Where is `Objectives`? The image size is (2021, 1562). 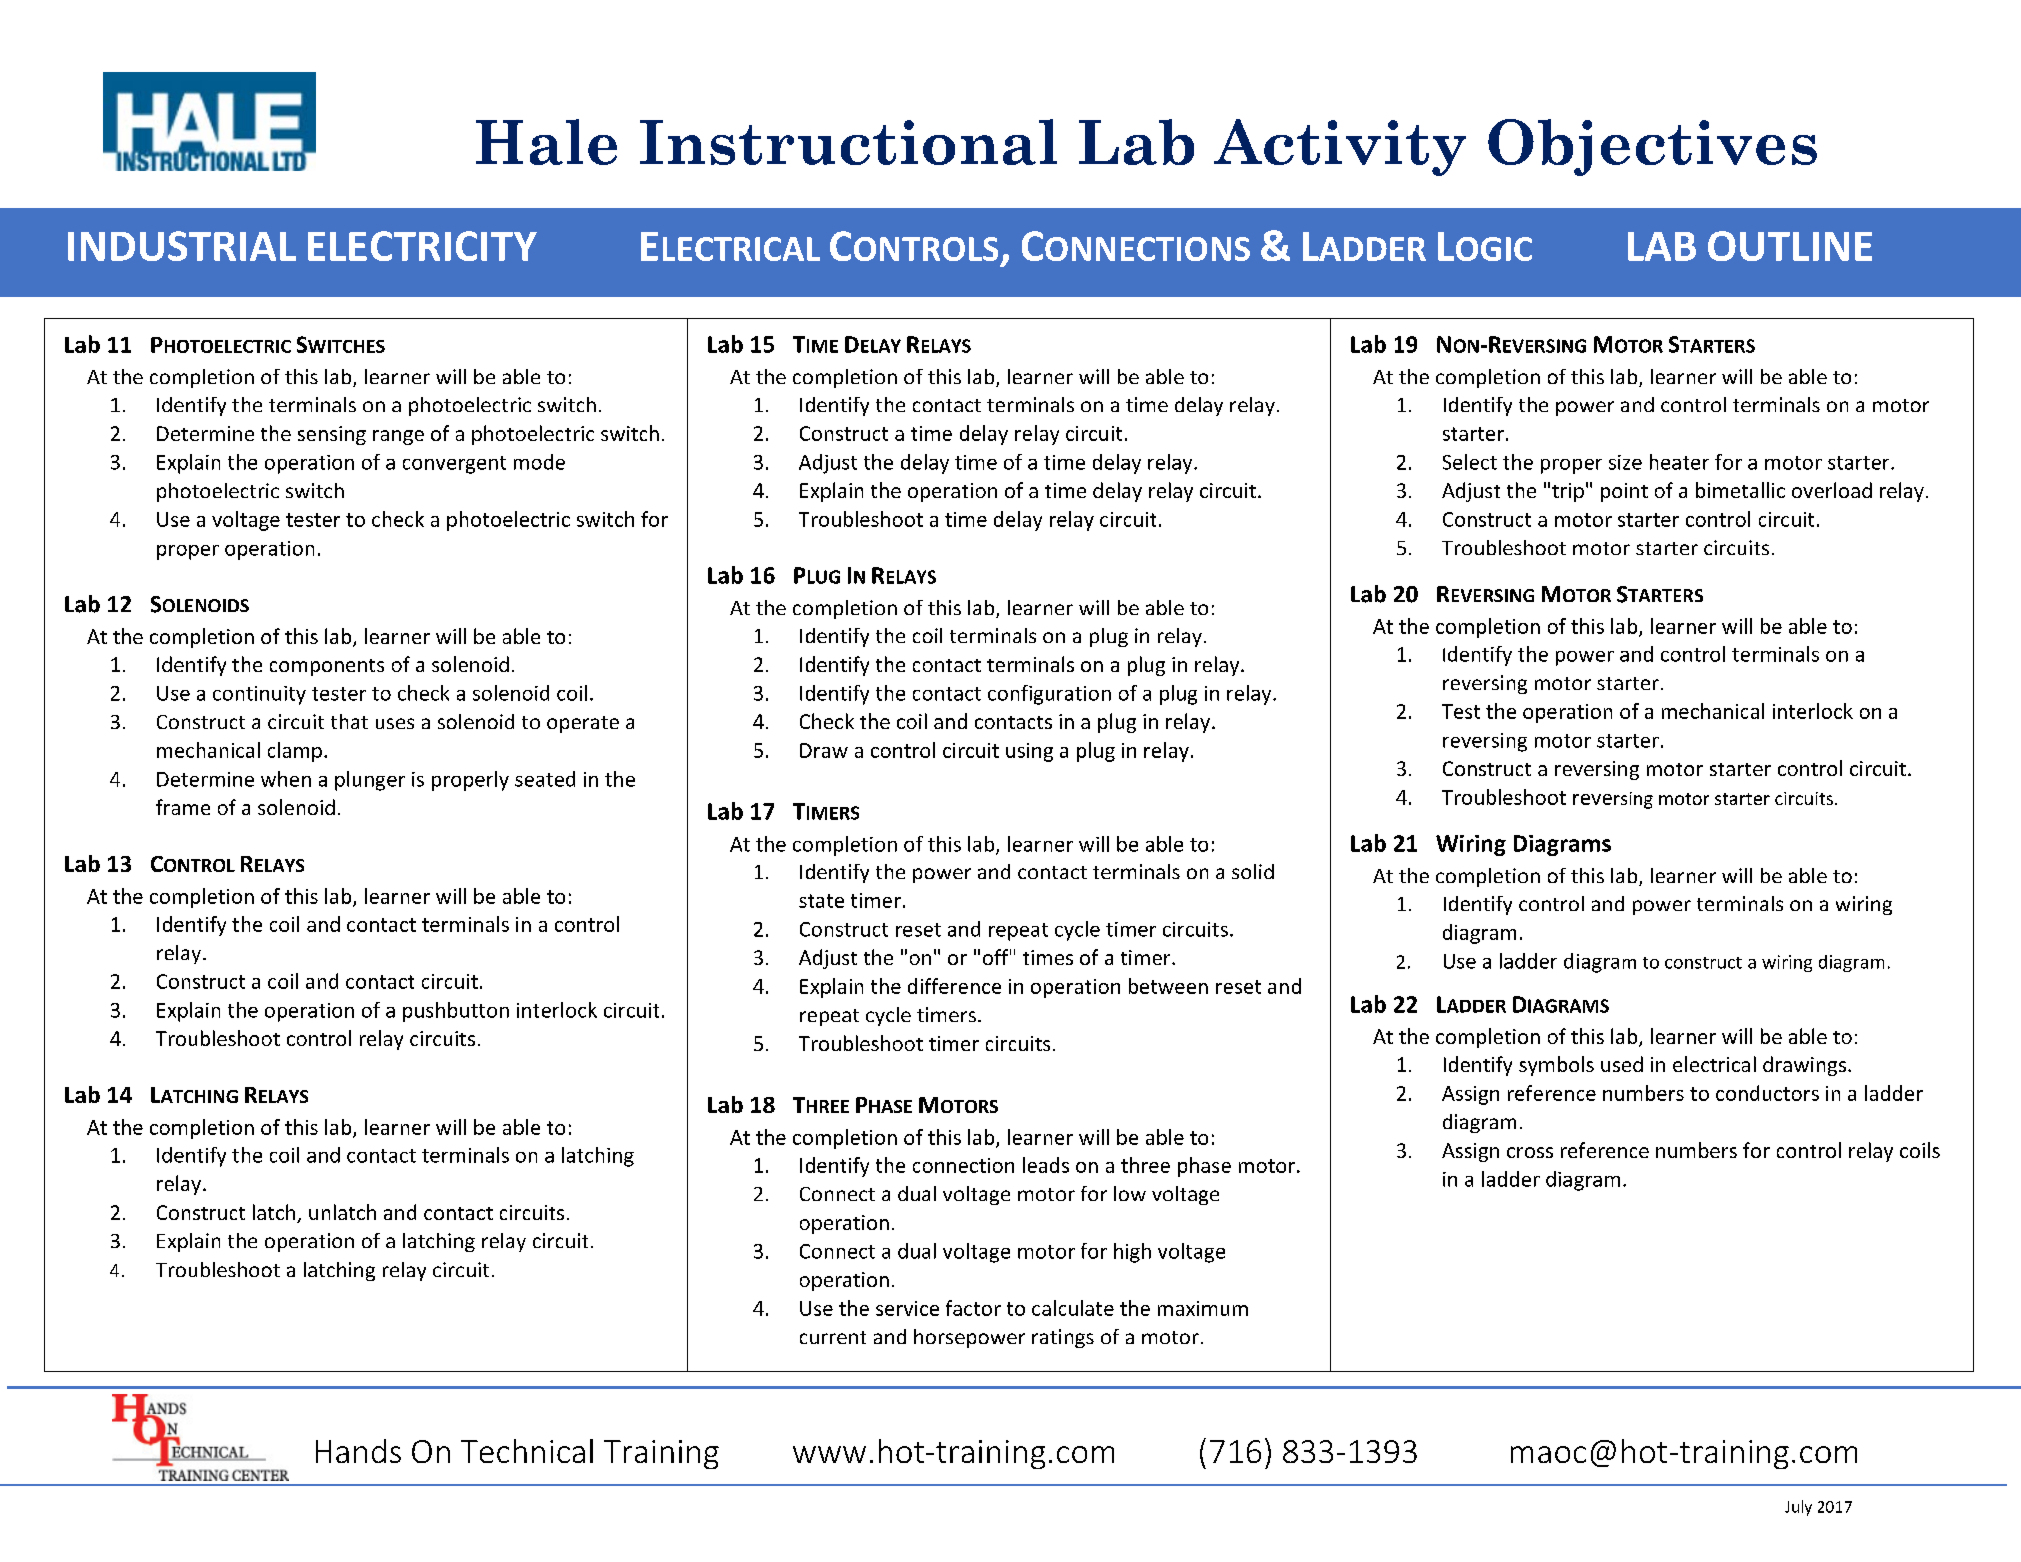
Objectives is located at coordinates (1652, 147).
